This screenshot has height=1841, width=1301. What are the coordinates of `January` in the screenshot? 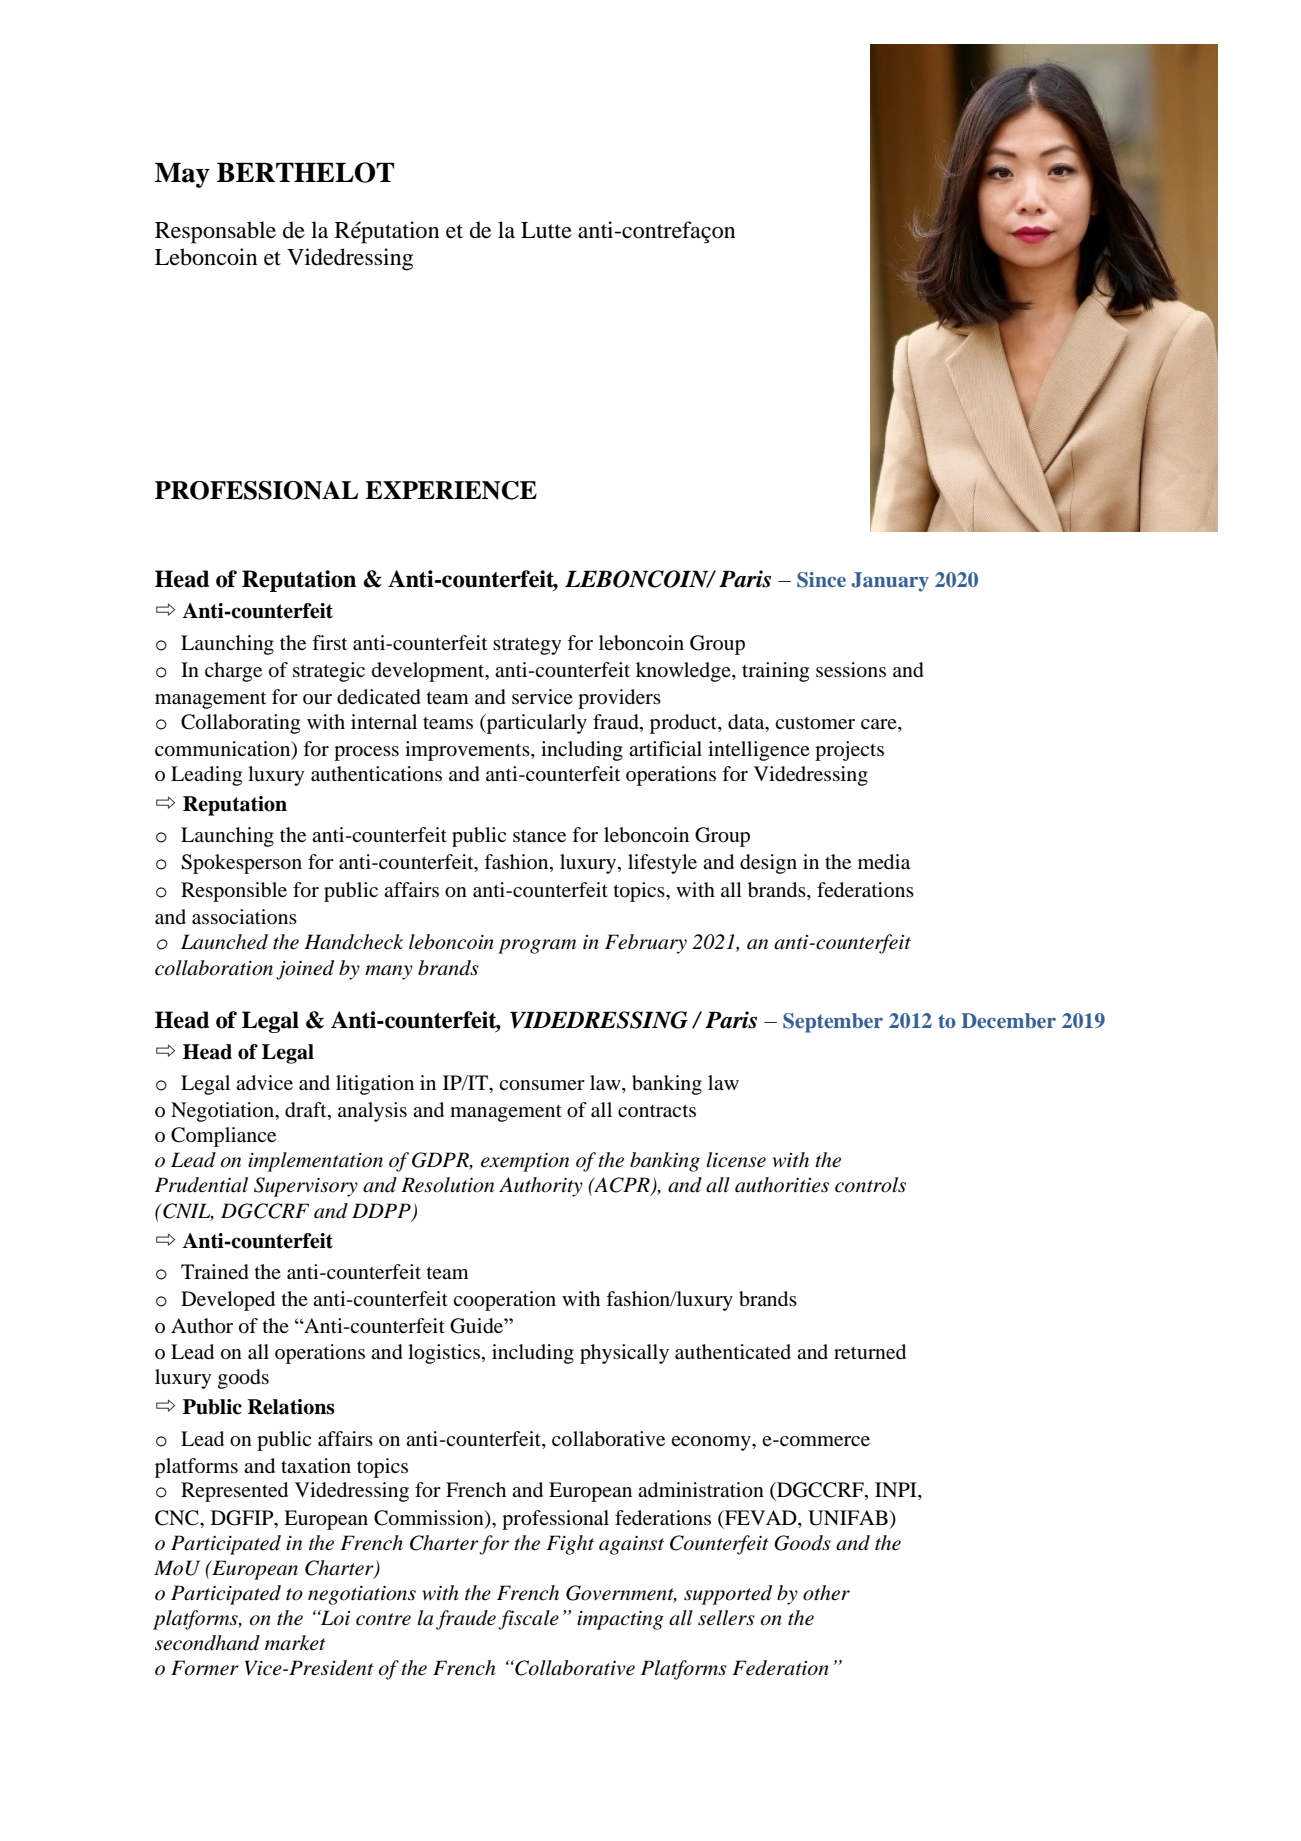 It's located at (890, 582).
